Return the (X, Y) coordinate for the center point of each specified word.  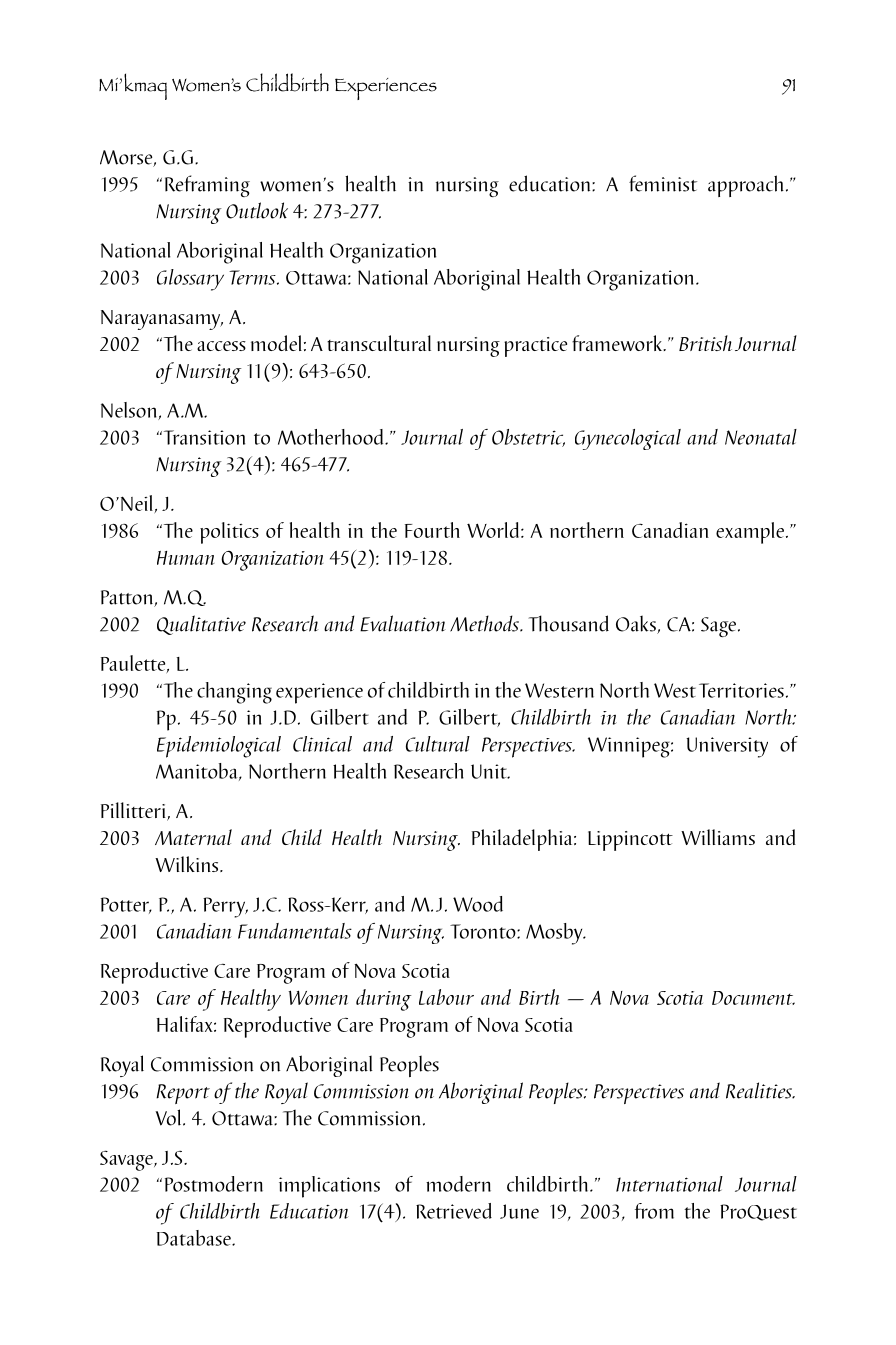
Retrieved (454, 1211)
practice (535, 347)
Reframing (207, 186)
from (654, 1211)
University (727, 747)
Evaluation (403, 623)
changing (234, 693)
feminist (663, 183)
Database (195, 1238)
